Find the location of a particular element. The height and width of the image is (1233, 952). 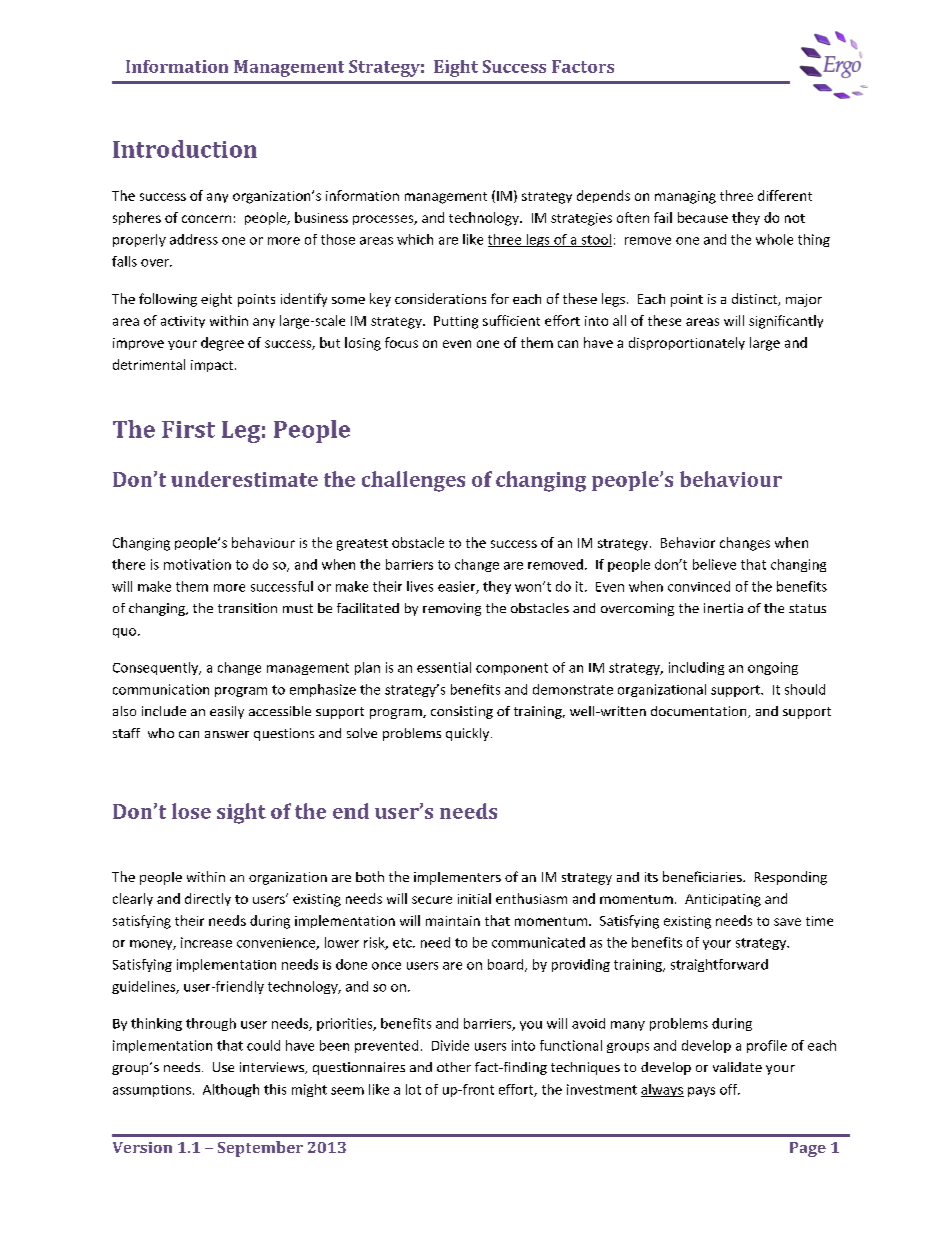

essential is located at coordinates (444, 667).
